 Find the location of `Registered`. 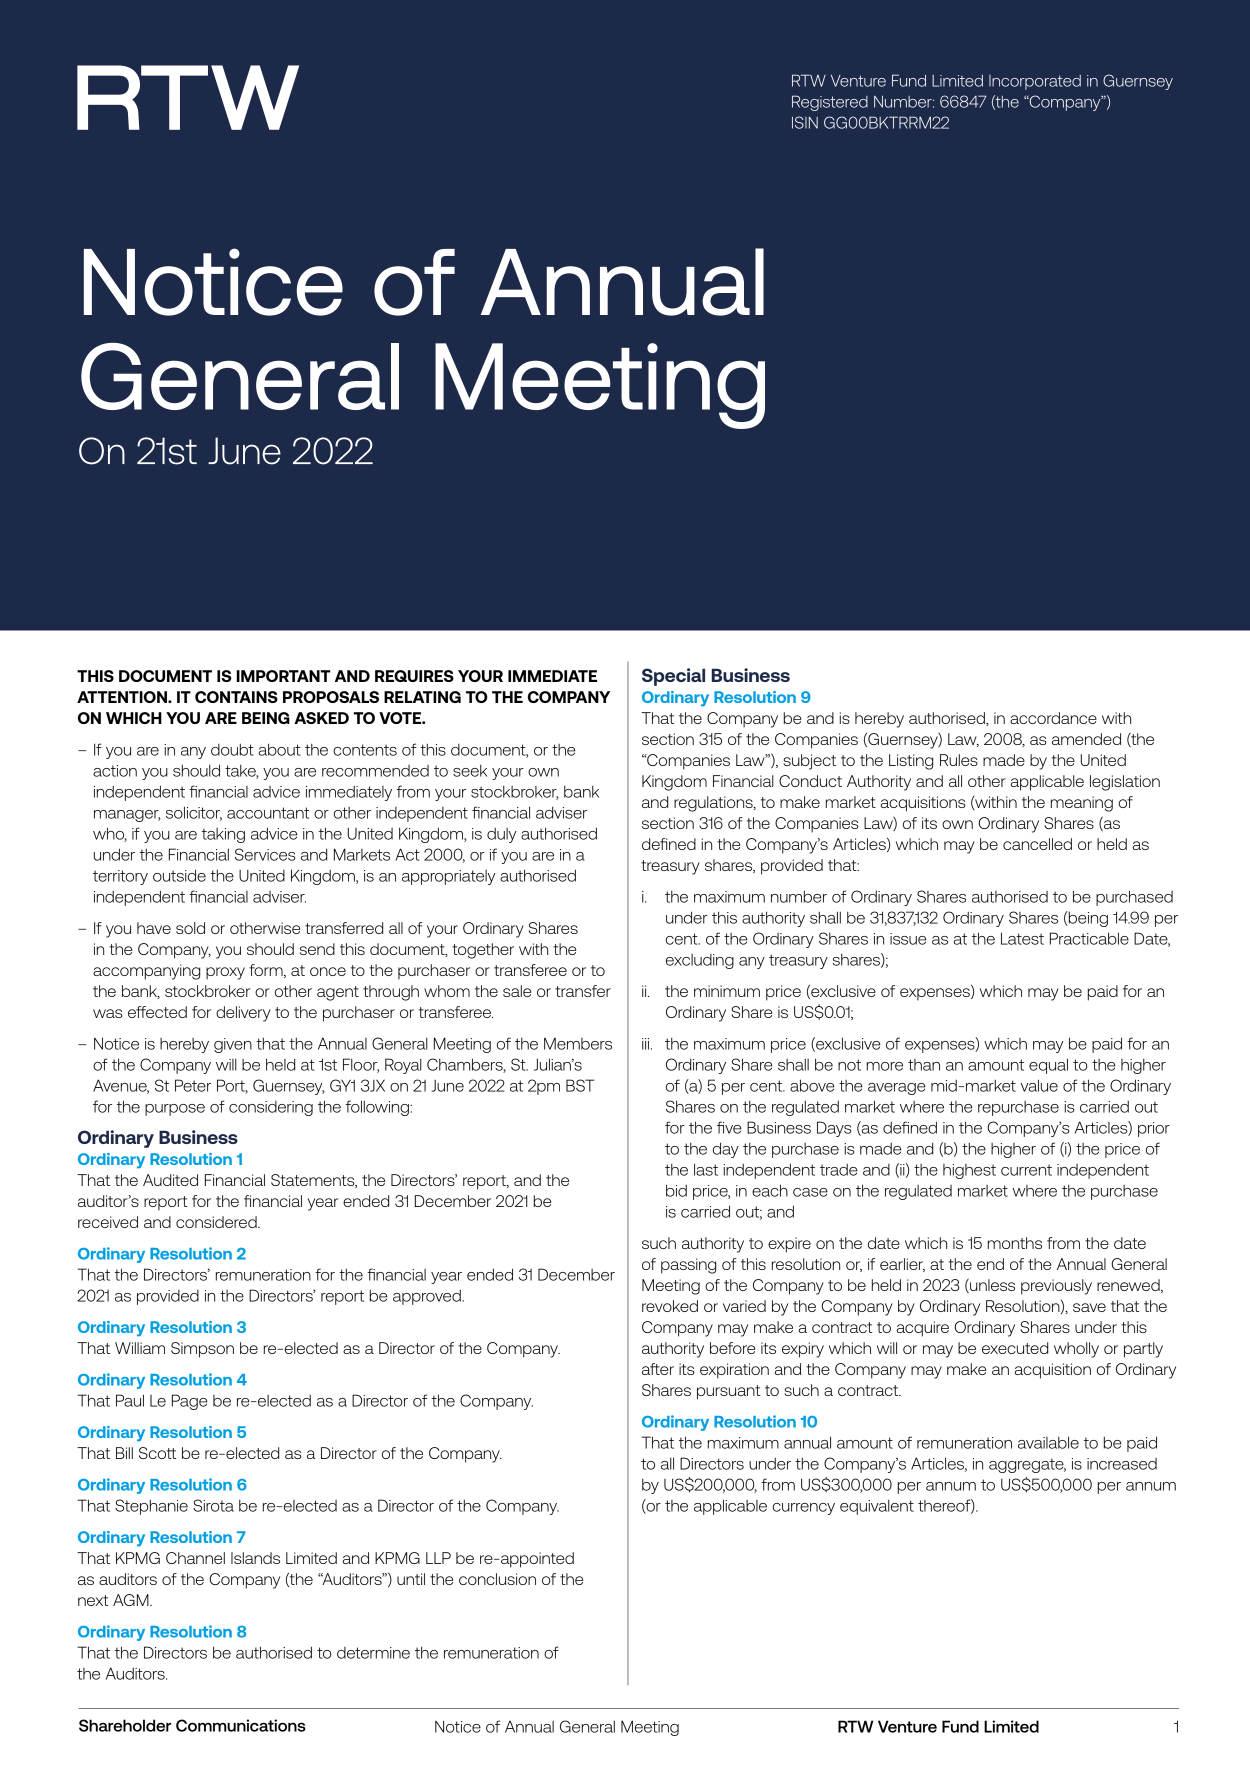

Registered is located at coordinates (830, 103).
